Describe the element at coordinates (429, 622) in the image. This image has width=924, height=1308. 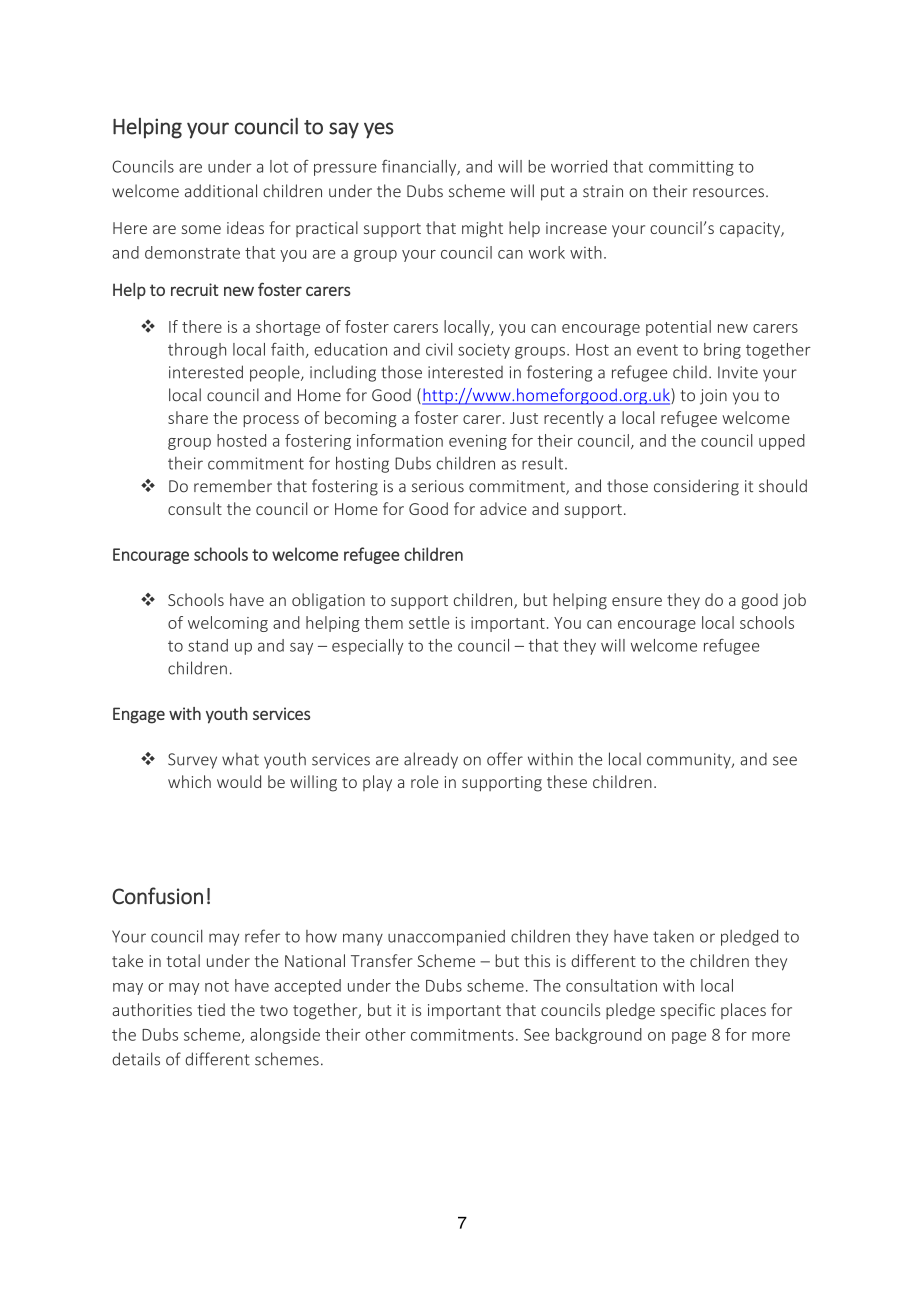
I see `settle` at that location.
